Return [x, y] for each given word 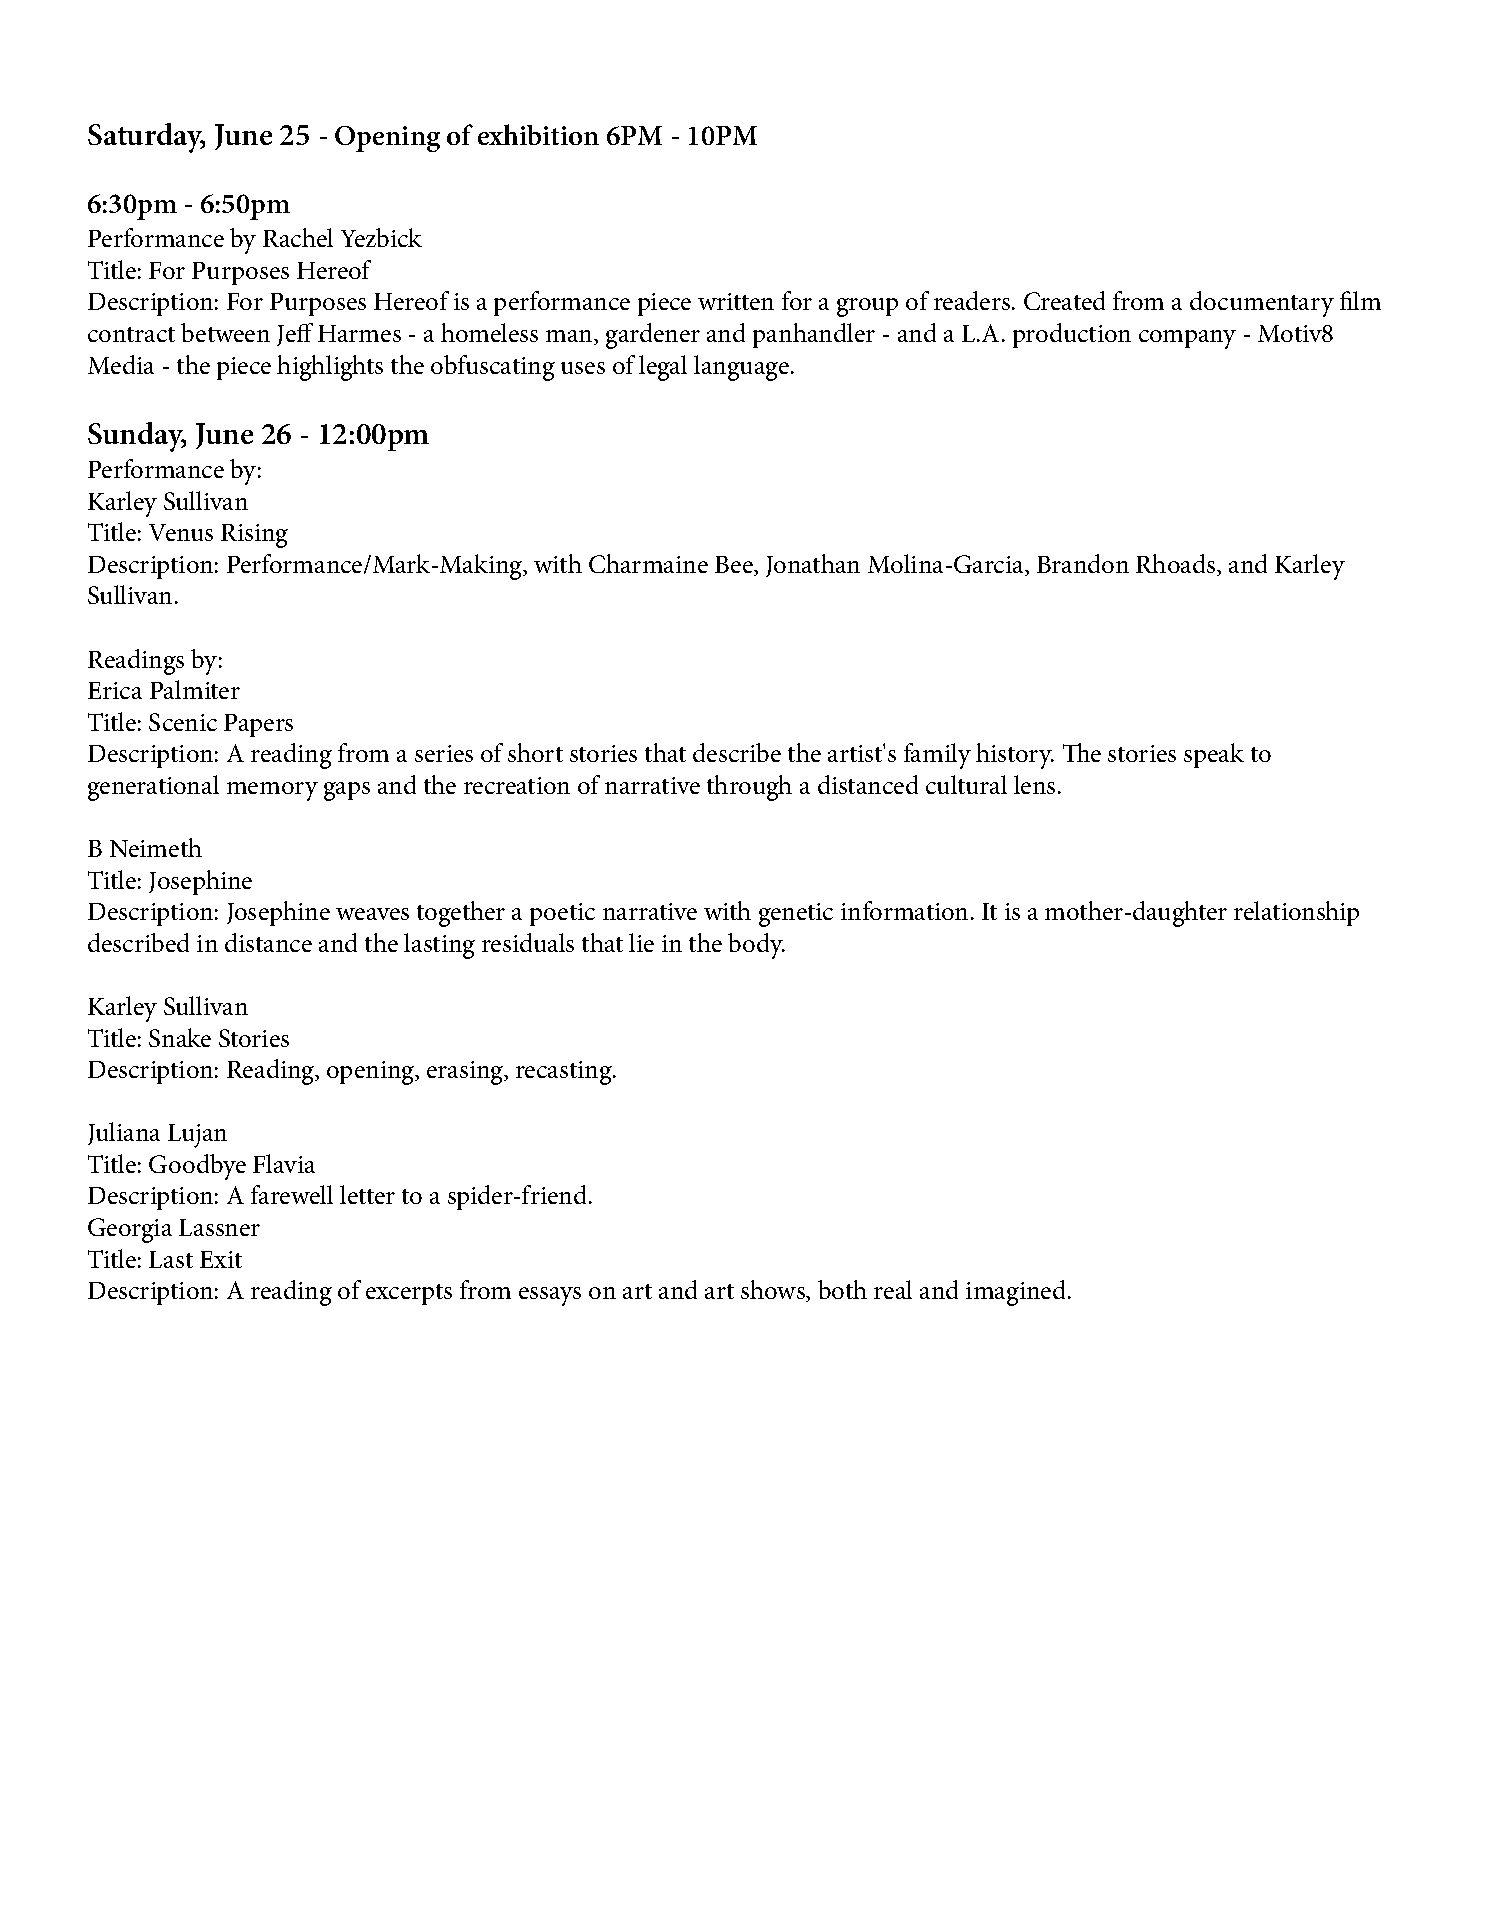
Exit [221, 1259]
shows [774, 1291]
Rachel [298, 237]
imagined [1017, 1293]
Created [1064, 300]
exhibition [538, 134]
